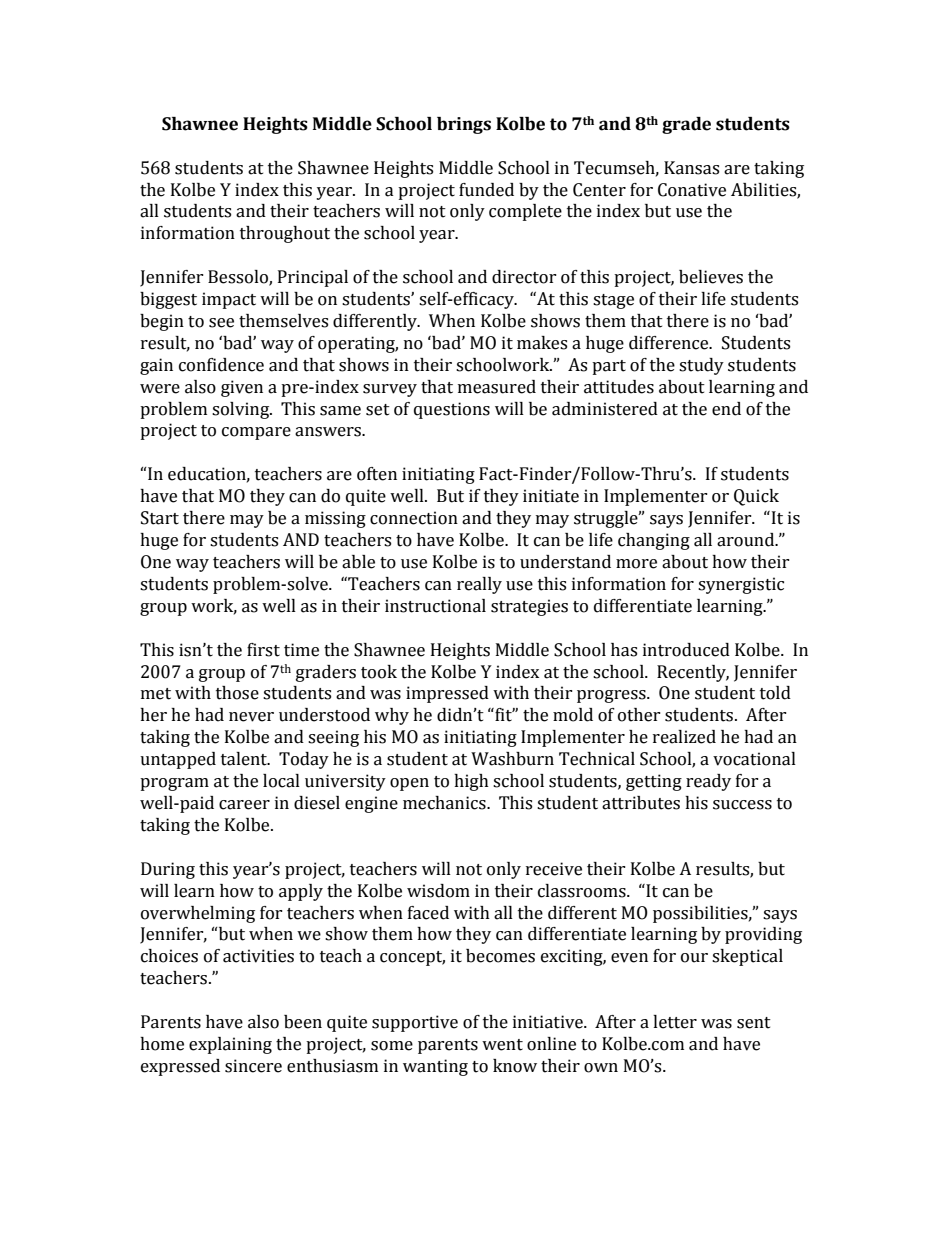 The height and width of the screenshot is (1233, 952). Describe the element at coordinates (479, 585) in the screenshot. I see `really` at that location.
